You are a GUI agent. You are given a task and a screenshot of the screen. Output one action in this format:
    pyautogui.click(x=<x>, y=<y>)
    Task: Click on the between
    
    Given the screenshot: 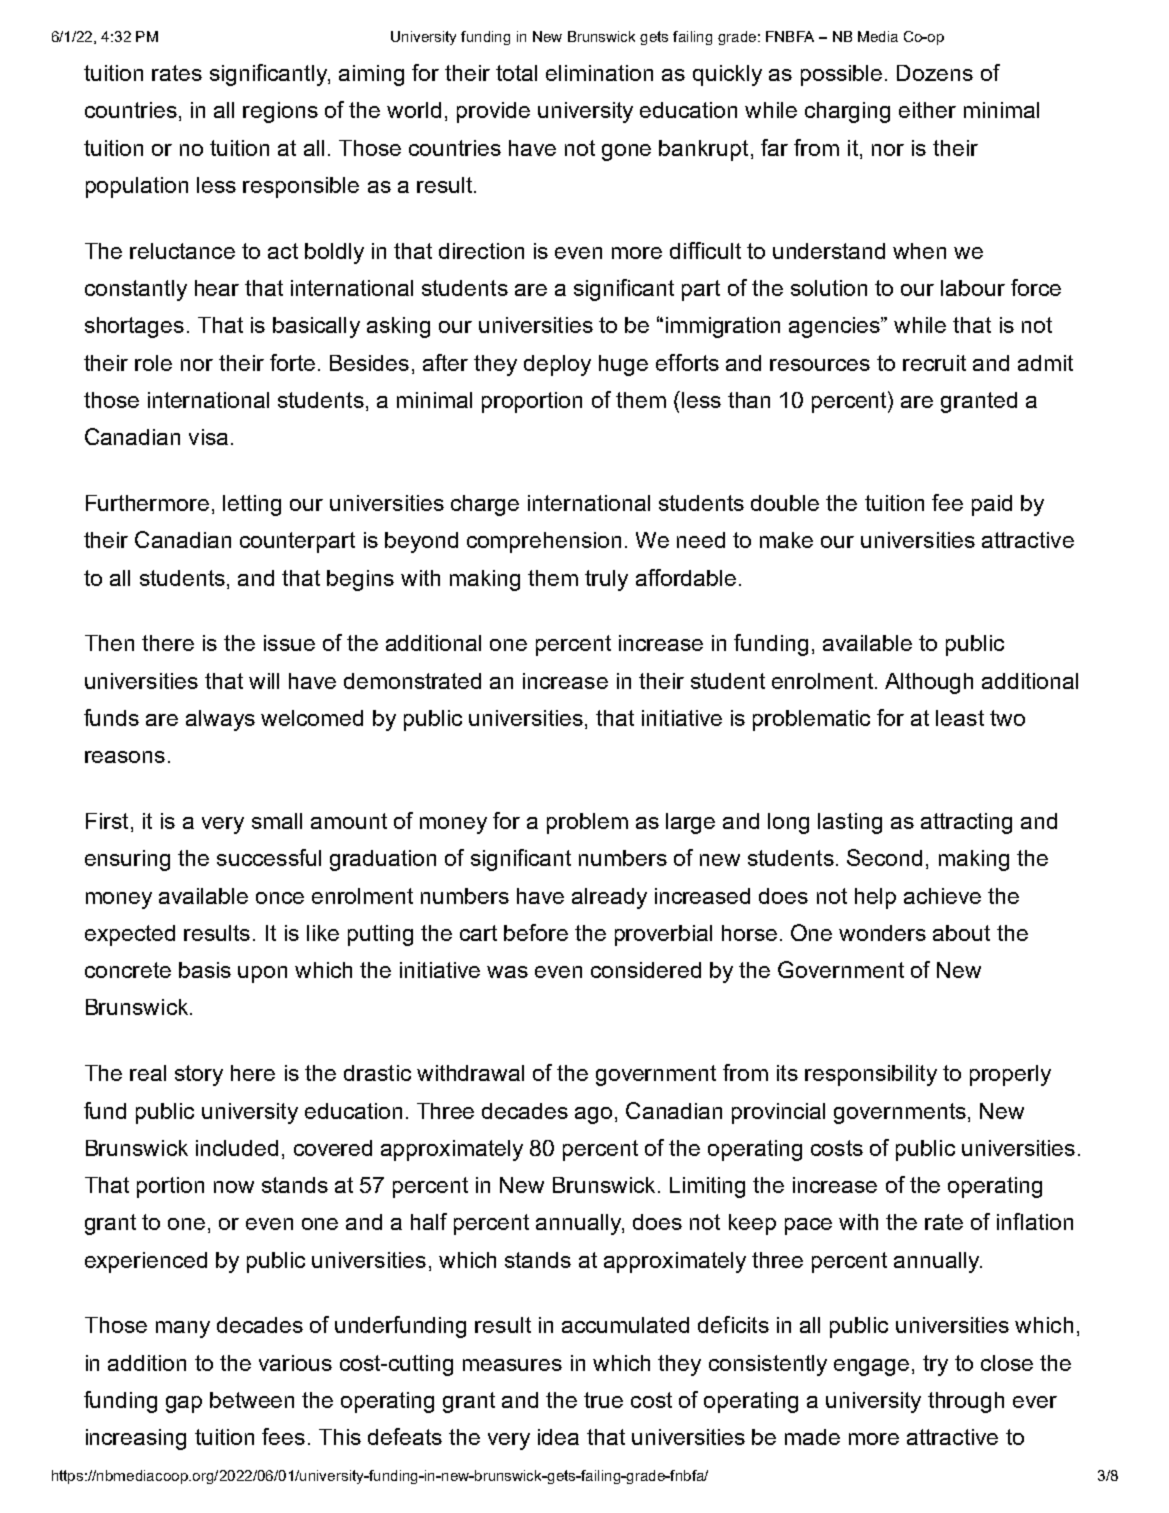 What is the action you would take?
    pyautogui.click(x=252, y=1400)
